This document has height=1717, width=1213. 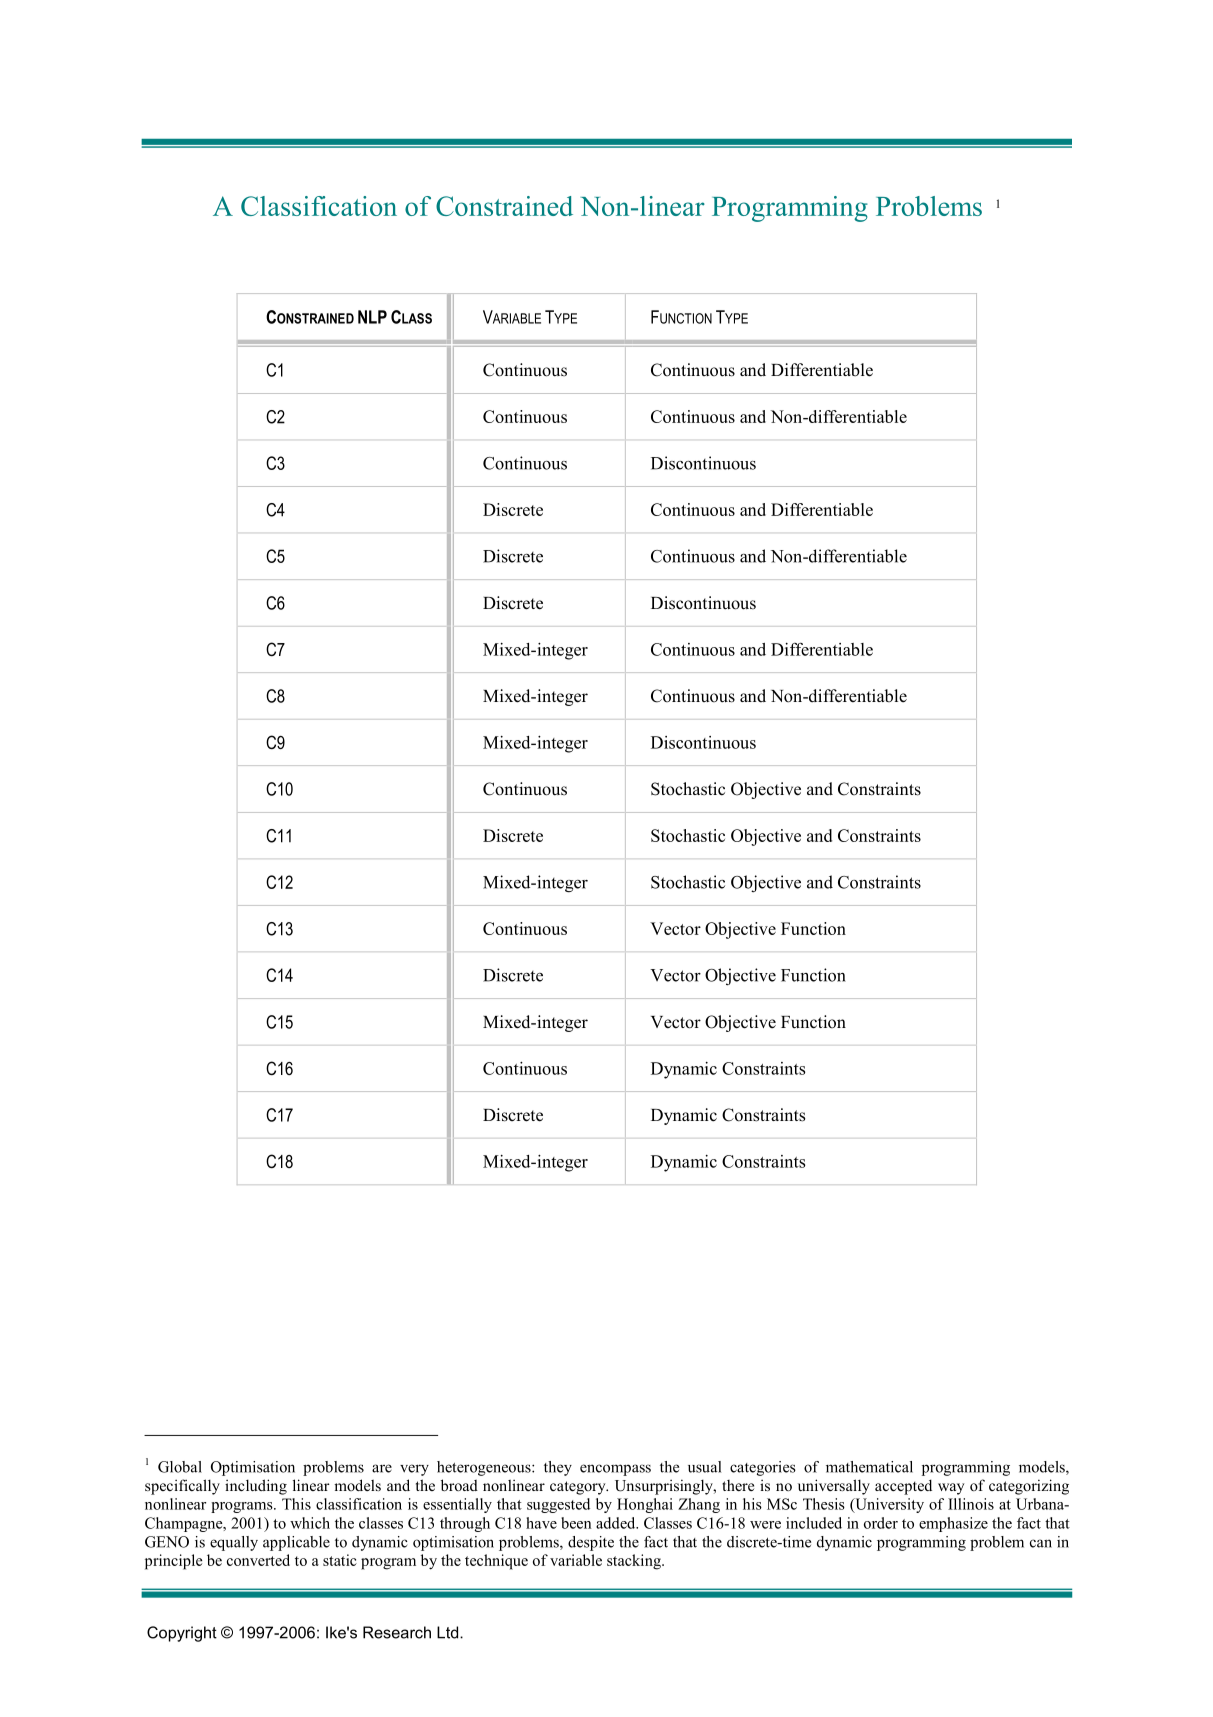 What do you see at coordinates (258, 1560) in the document?
I see `converted` at bounding box center [258, 1560].
